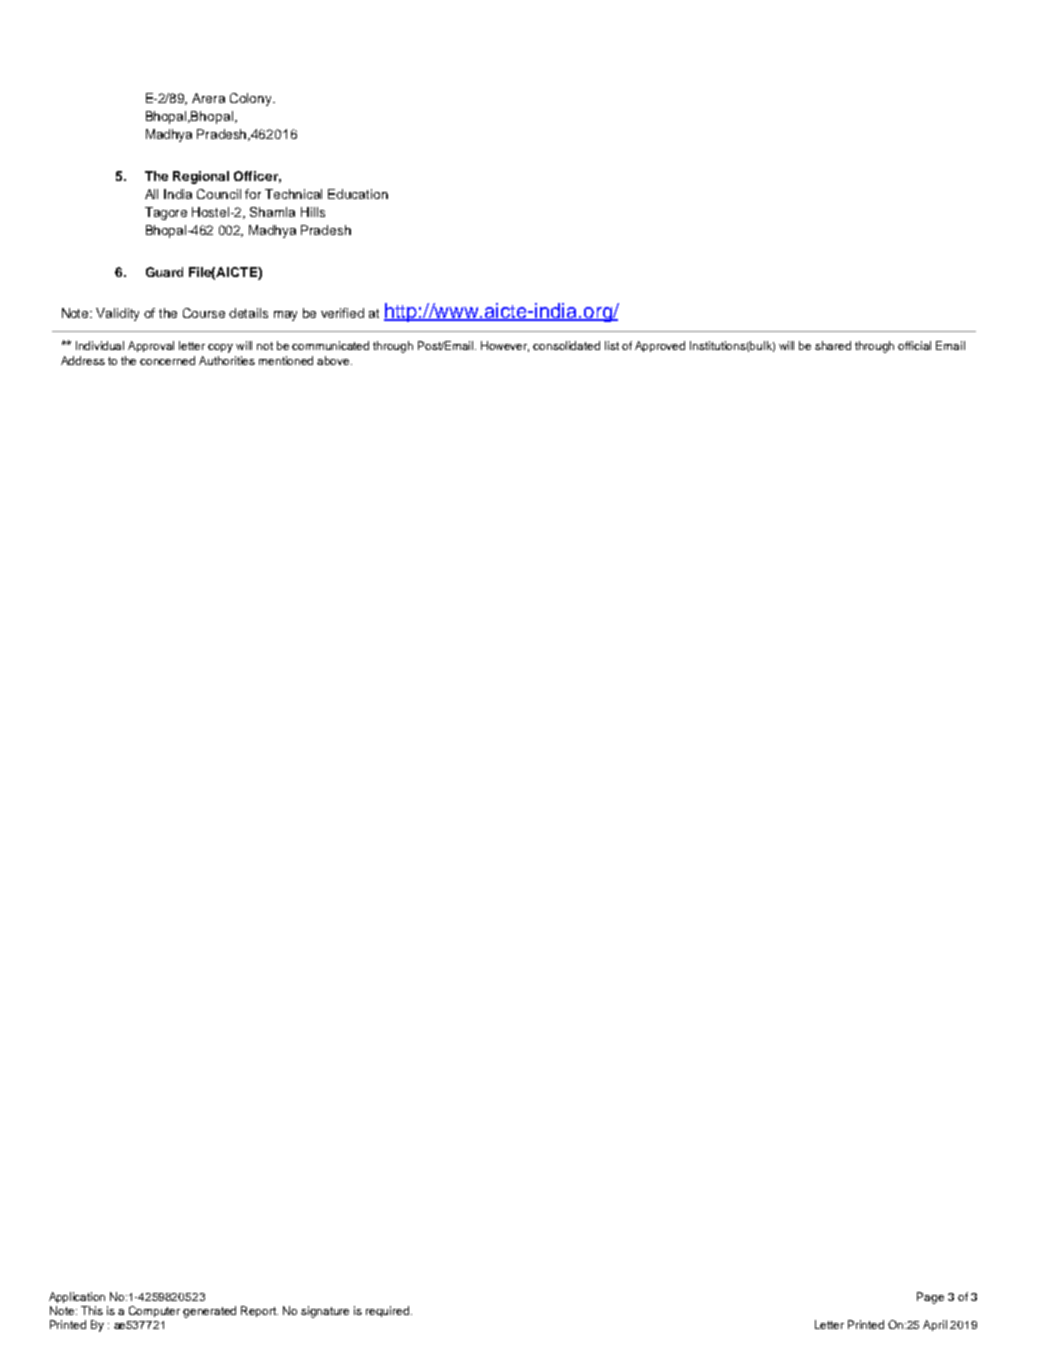 The image size is (1039, 1345). Describe the element at coordinates (167, 360) in the image. I see `concerned` at that location.
